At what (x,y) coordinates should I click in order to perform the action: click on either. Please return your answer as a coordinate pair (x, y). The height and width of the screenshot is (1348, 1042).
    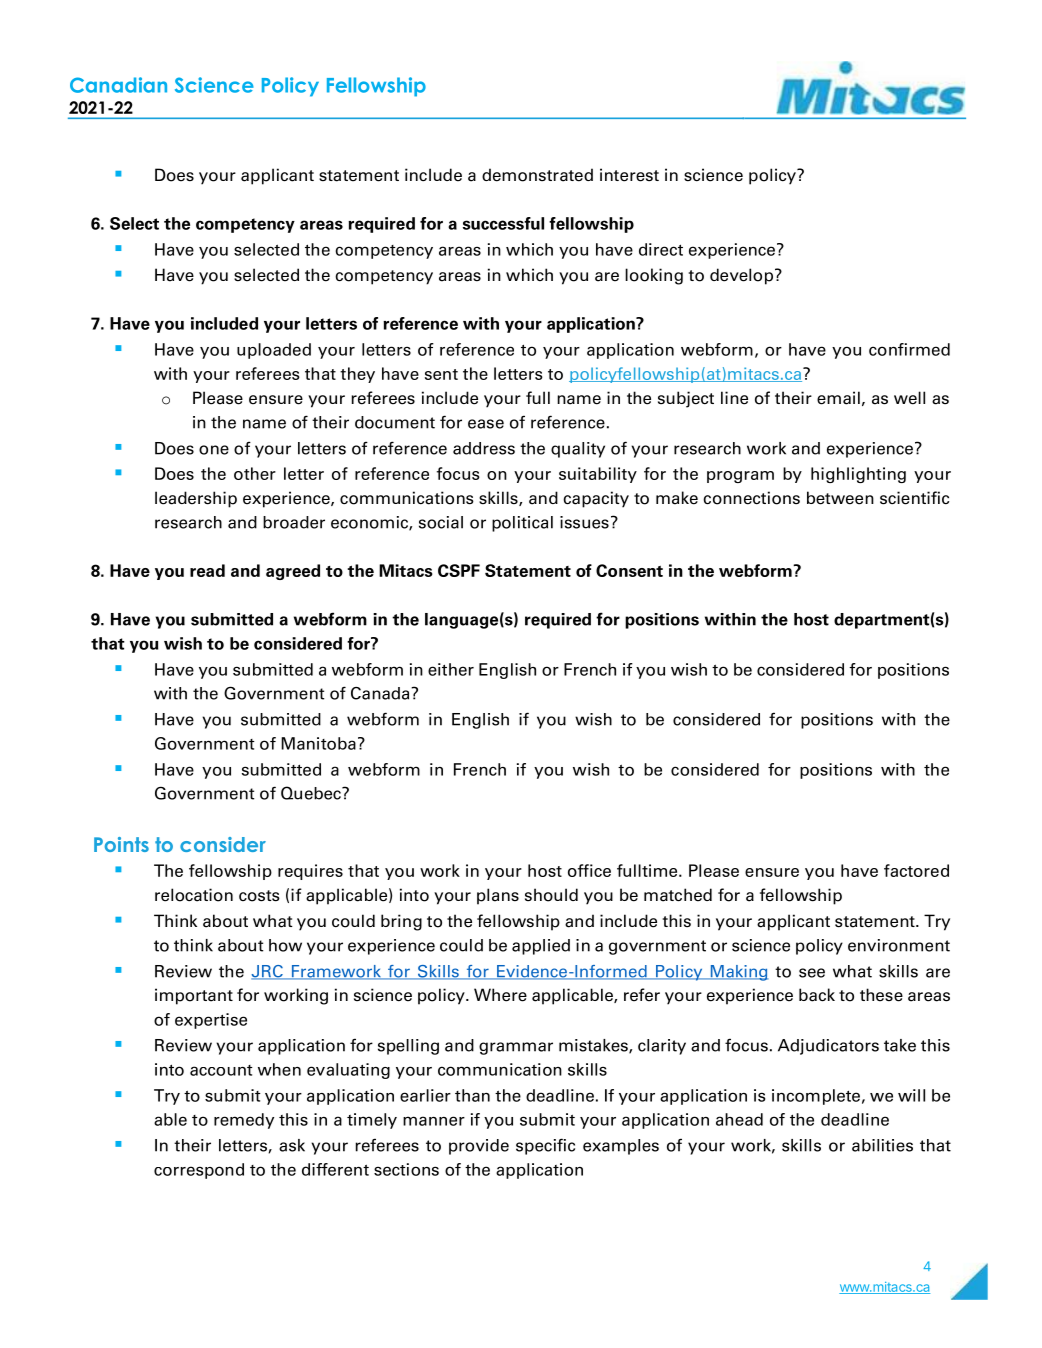
    Looking at the image, I should click on (451, 669).
